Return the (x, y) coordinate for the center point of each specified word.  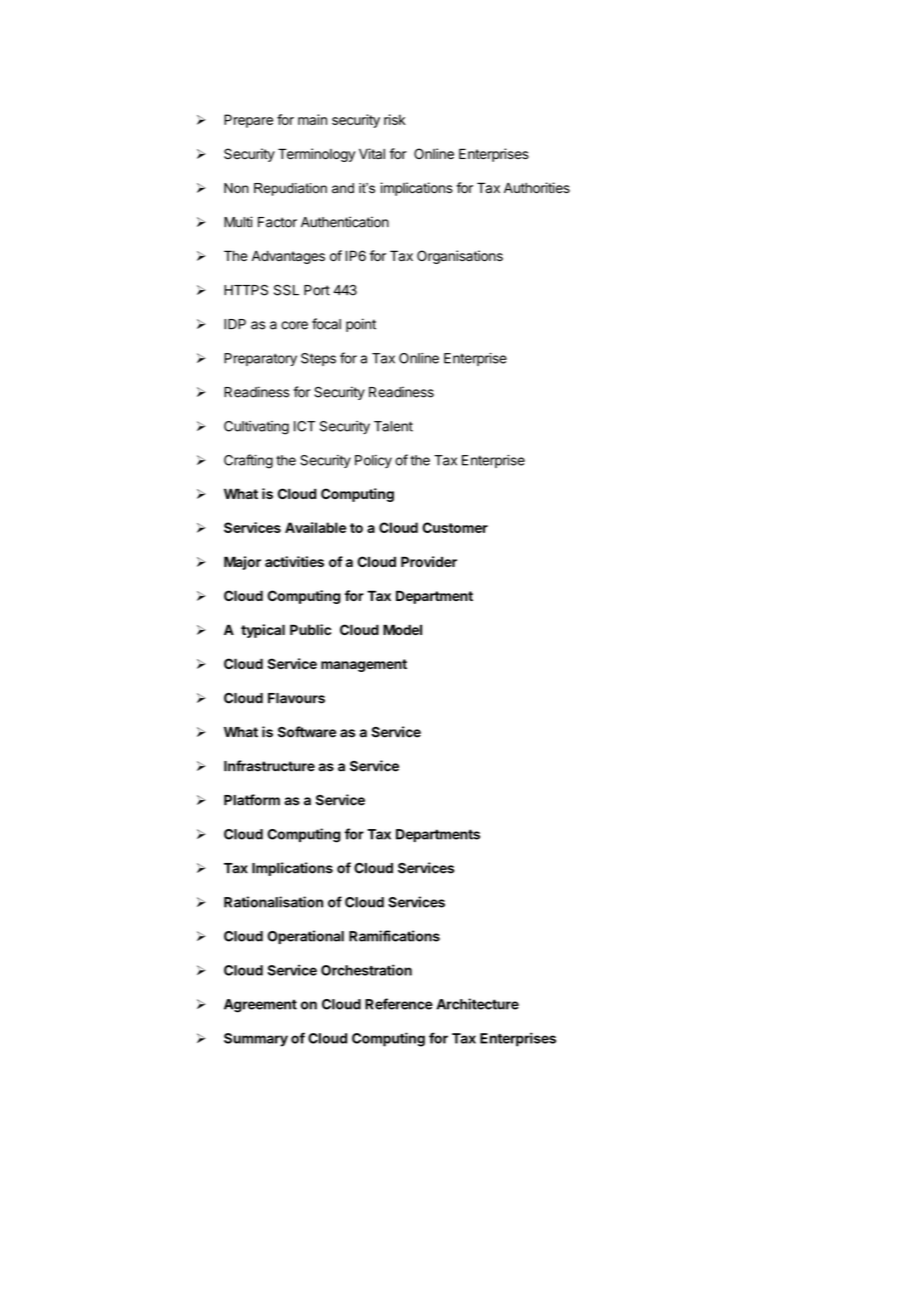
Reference (399, 1004)
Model (402, 629)
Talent (393, 426)
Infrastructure (269, 766)
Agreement (260, 1006)
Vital (372, 154)
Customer (455, 527)
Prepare (248, 121)
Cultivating (256, 428)
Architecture (477, 1004)
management (364, 665)
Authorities (537, 188)
